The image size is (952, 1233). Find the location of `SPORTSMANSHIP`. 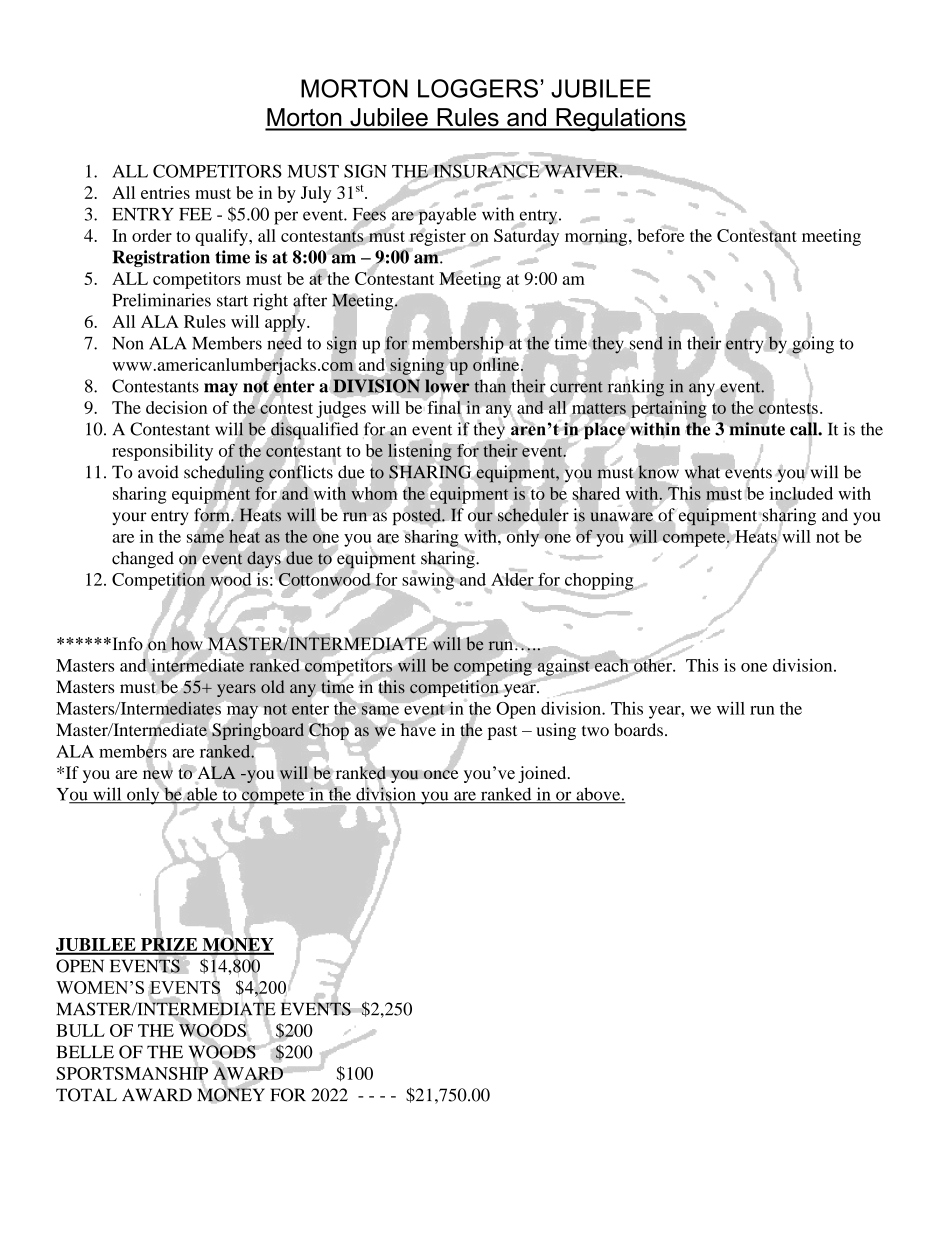

SPORTSMANSHIP is located at coordinates (132, 1072).
